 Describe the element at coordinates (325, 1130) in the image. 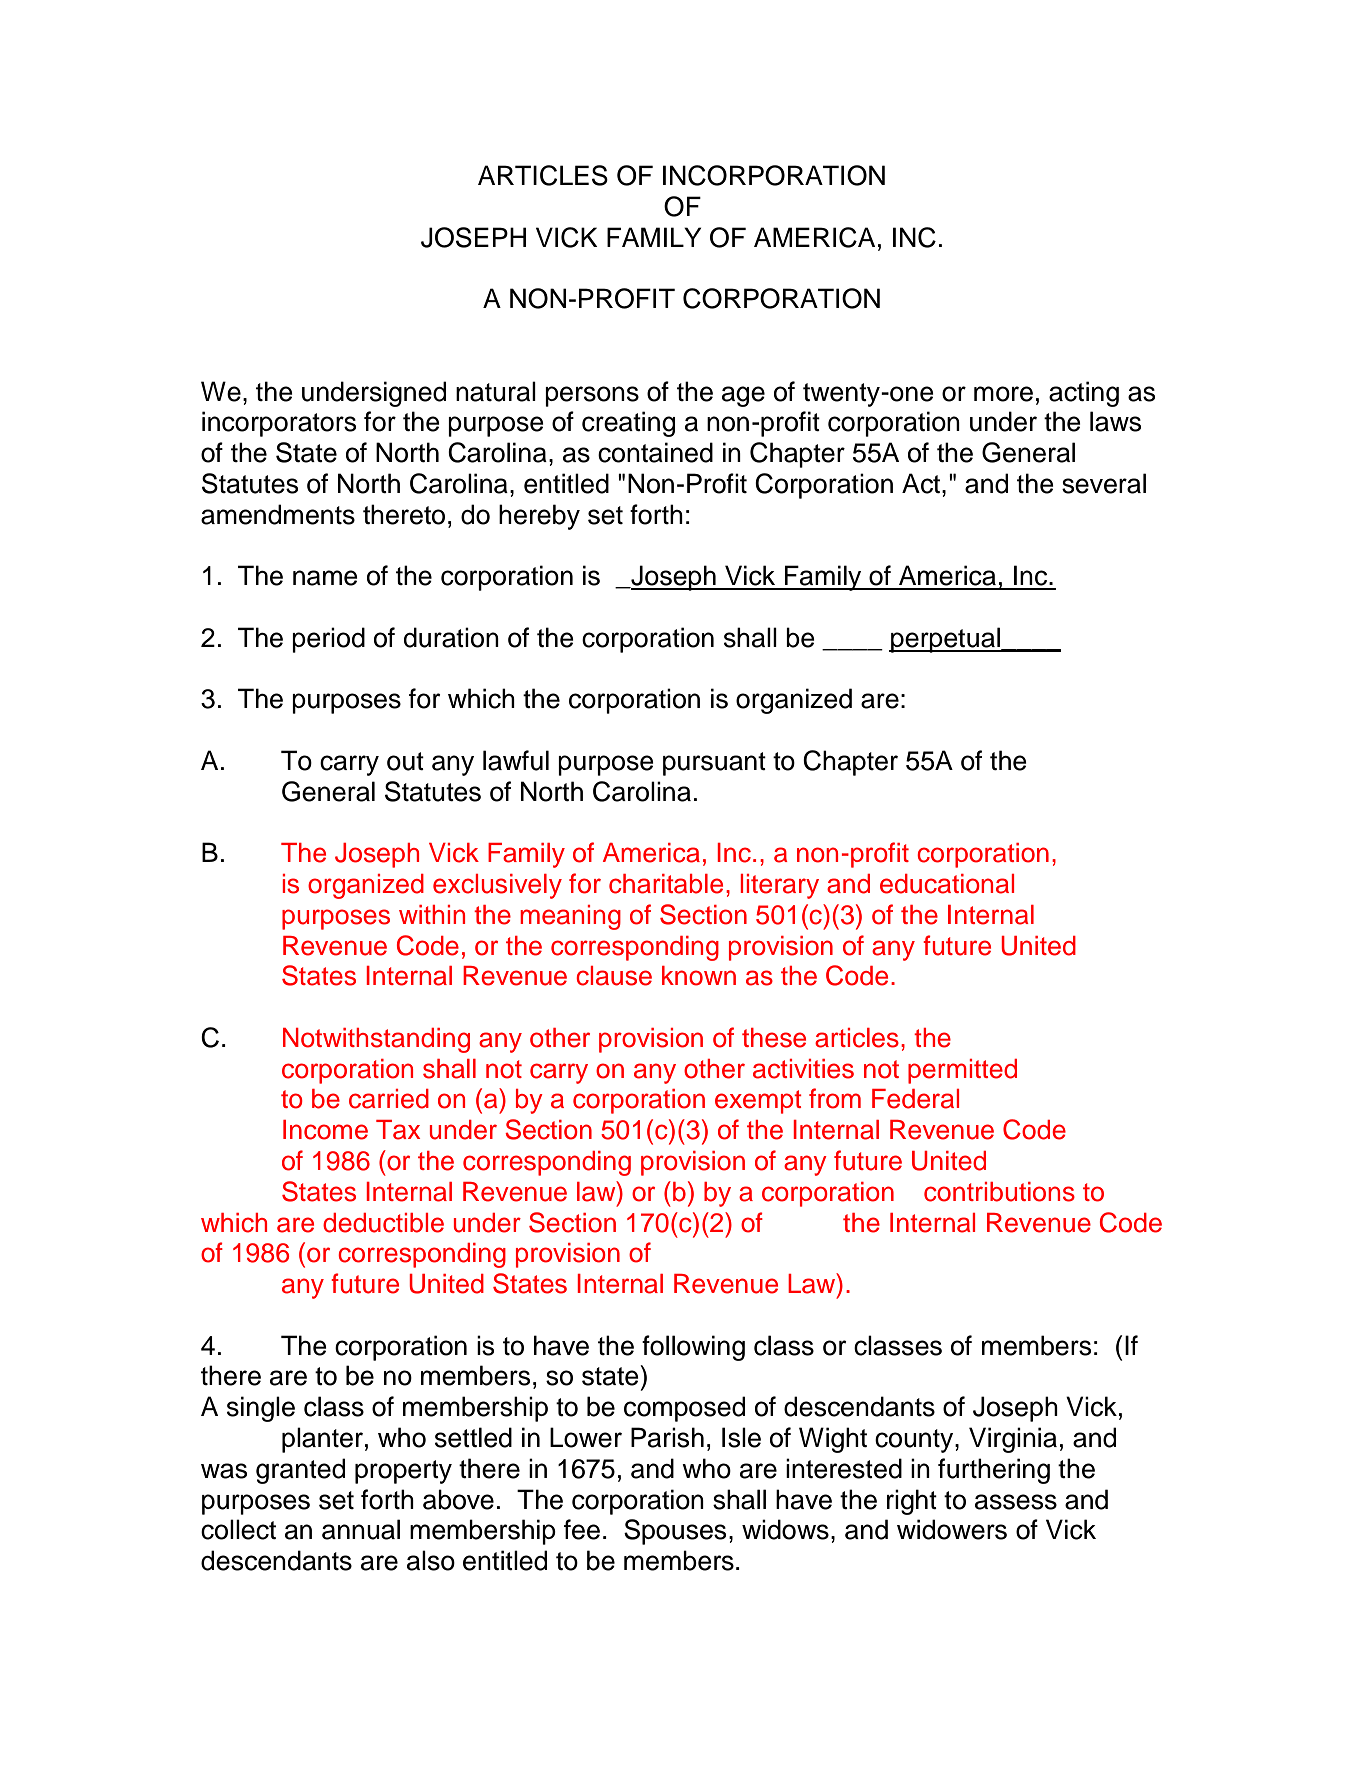

I see `Income` at that location.
